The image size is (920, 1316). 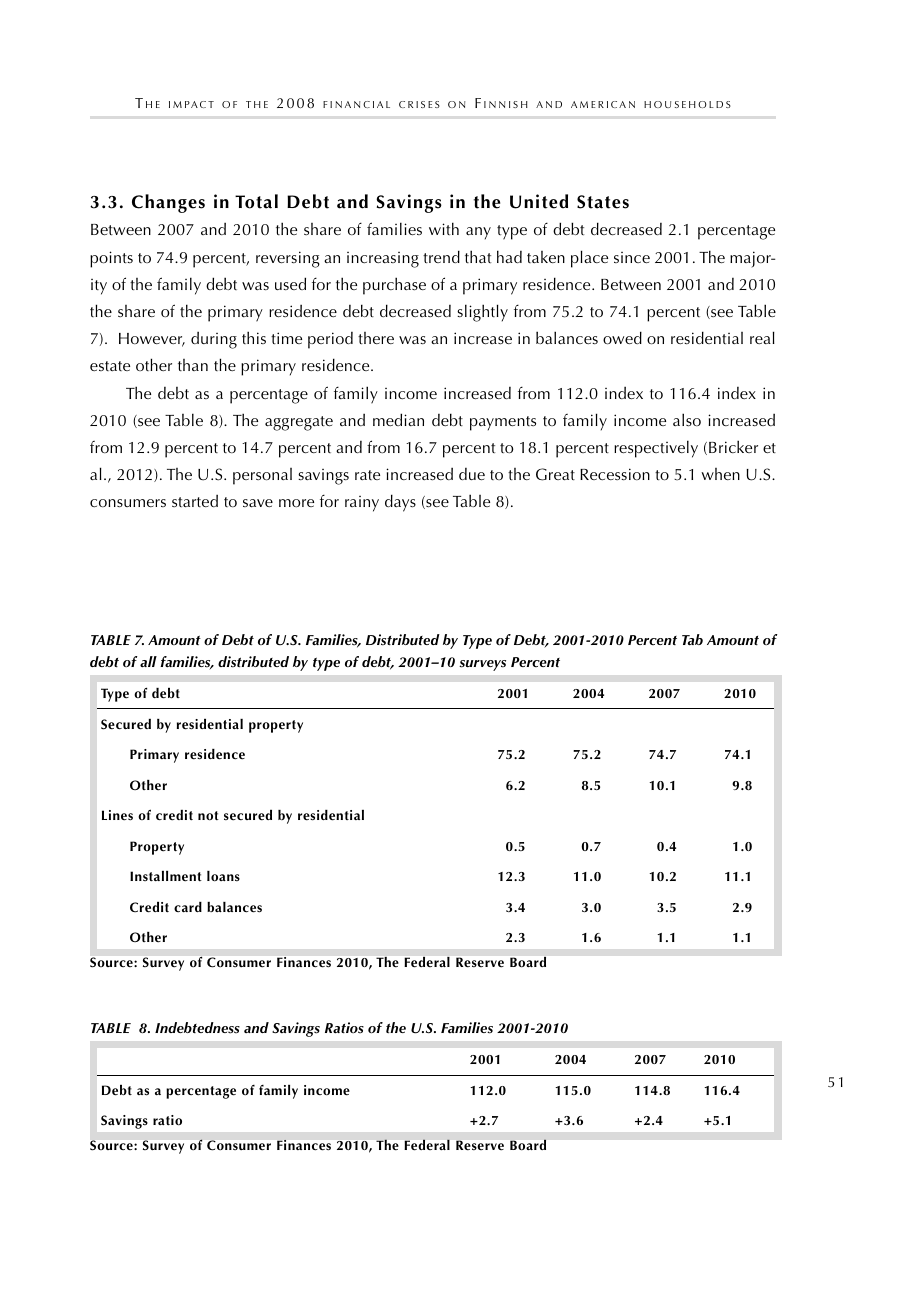 I want to click on with, so click(x=444, y=228).
